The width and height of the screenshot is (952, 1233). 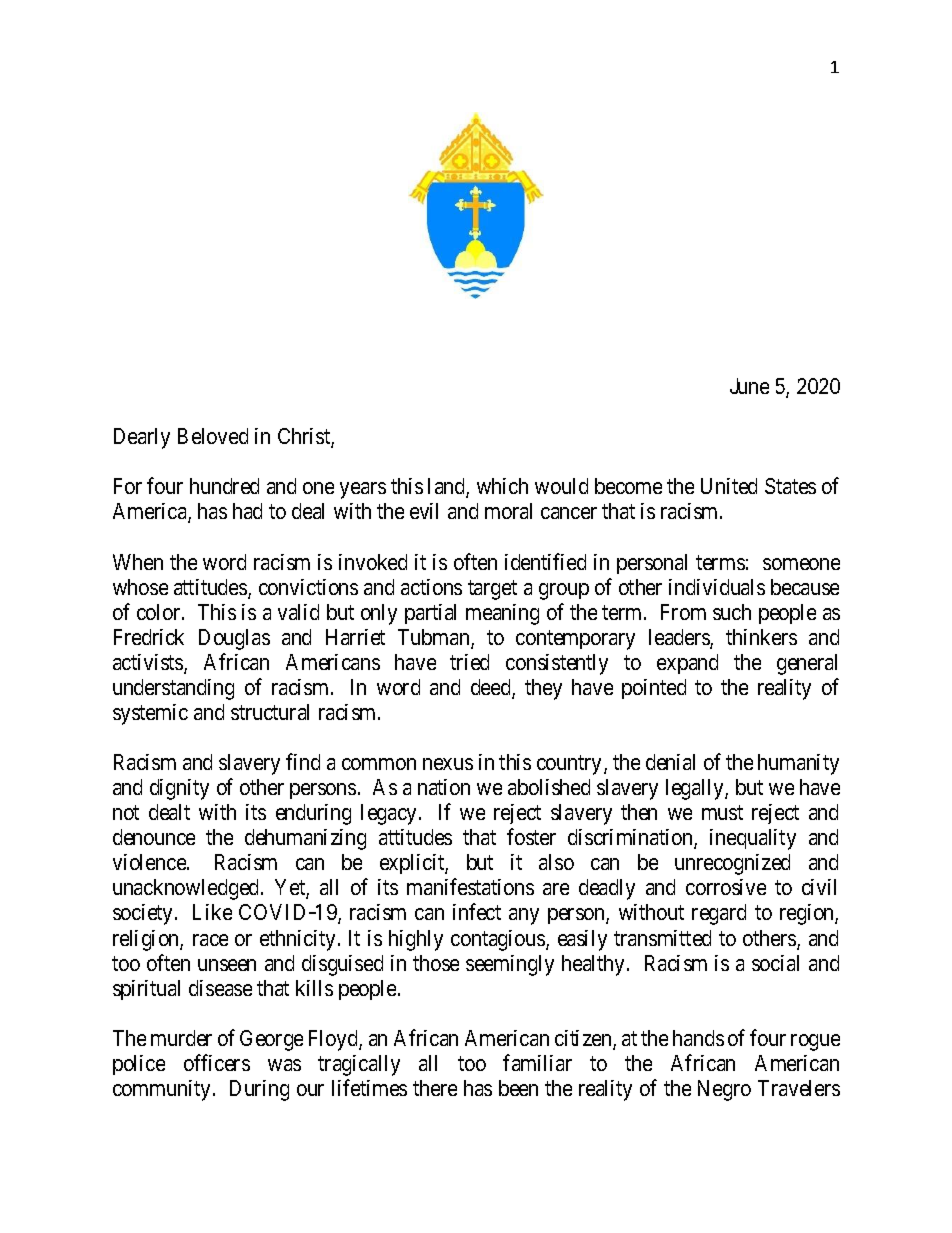 What do you see at coordinates (217, 1062) in the screenshot?
I see `officers` at bounding box center [217, 1062].
